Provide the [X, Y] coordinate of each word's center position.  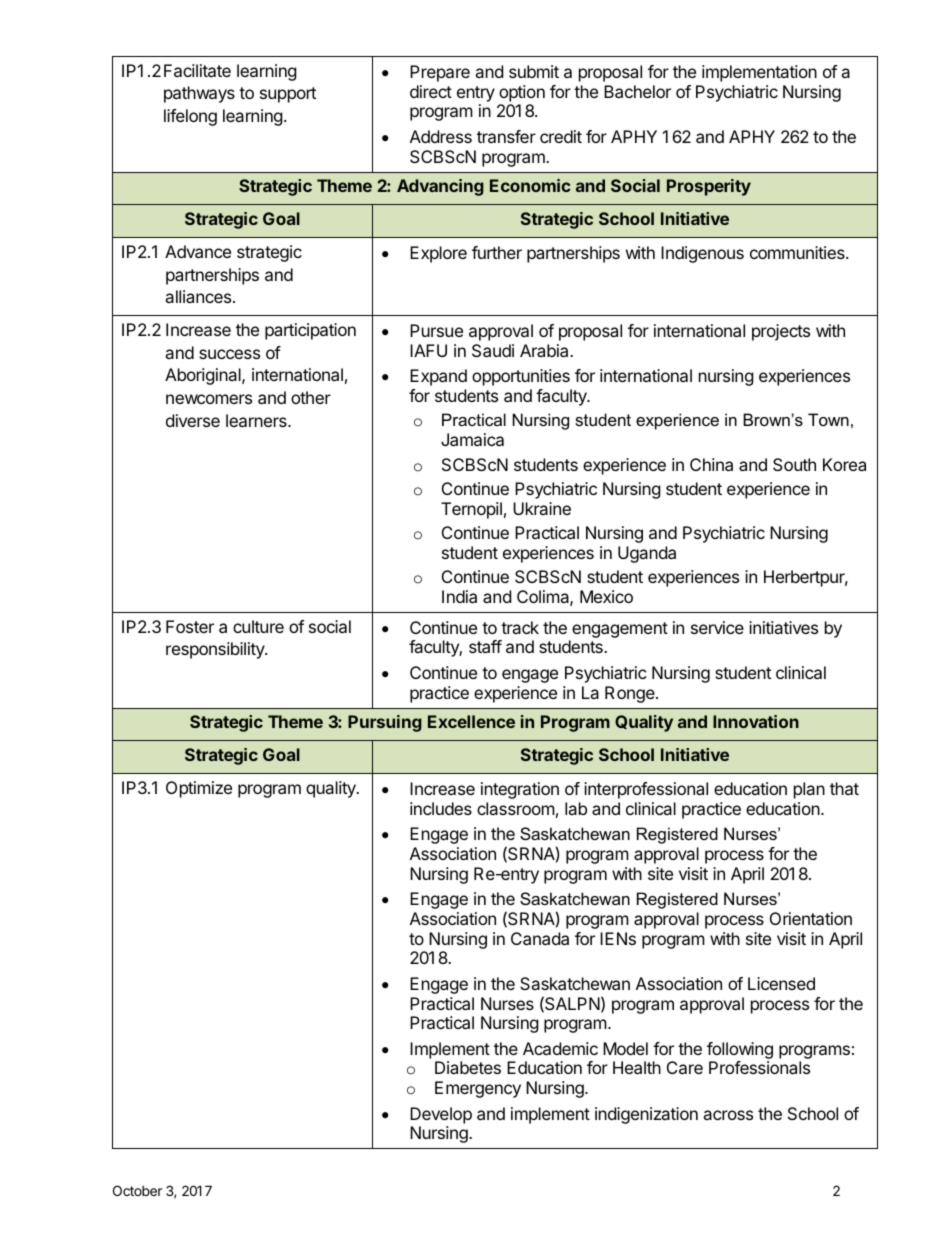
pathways [199, 94]
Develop [441, 1115]
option [522, 93]
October [137, 1190]
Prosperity [709, 187]
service [717, 627]
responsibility [216, 650]
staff [485, 646]
